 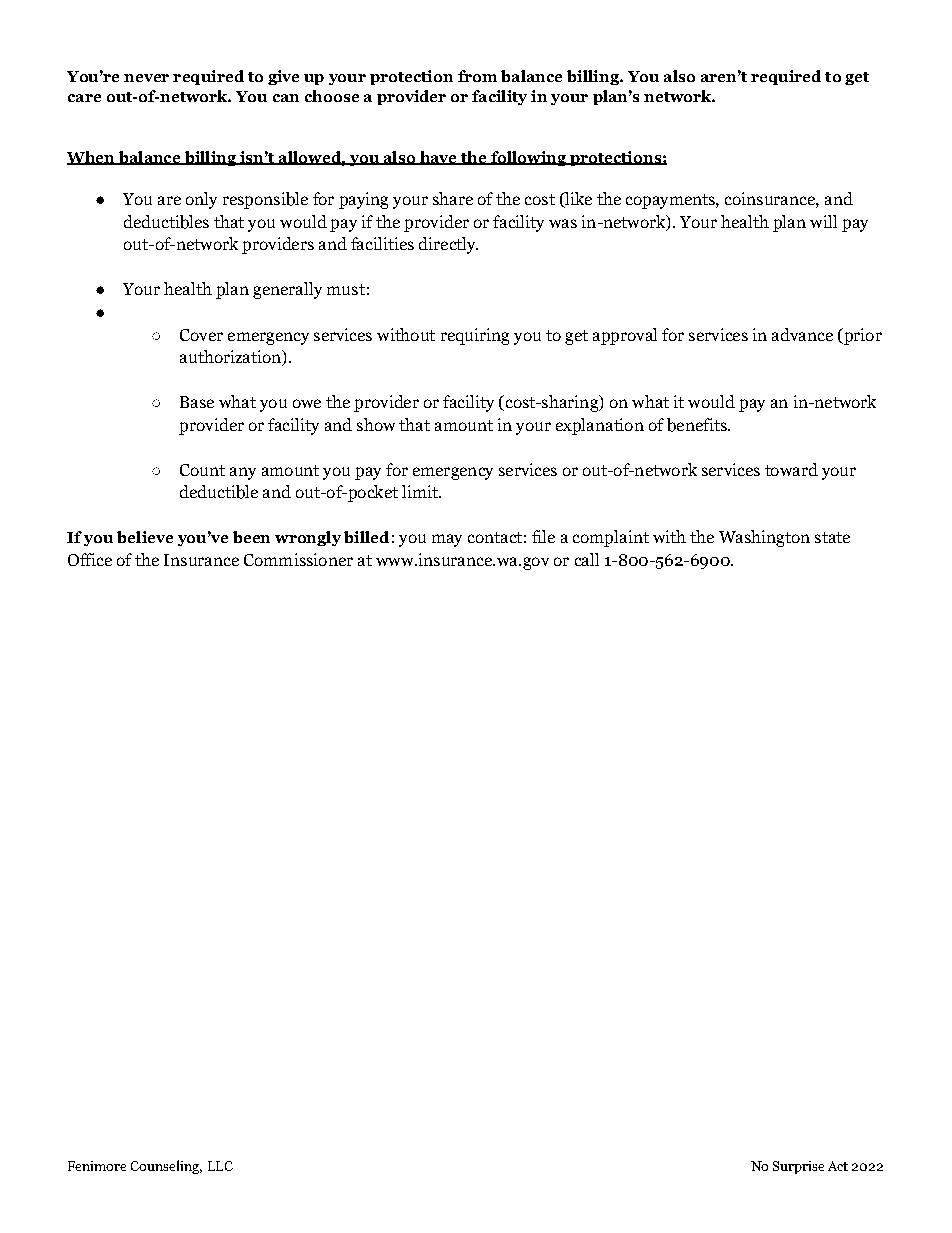 What do you see at coordinates (166, 1167) in the screenshot?
I see `Counseling` at bounding box center [166, 1167].
